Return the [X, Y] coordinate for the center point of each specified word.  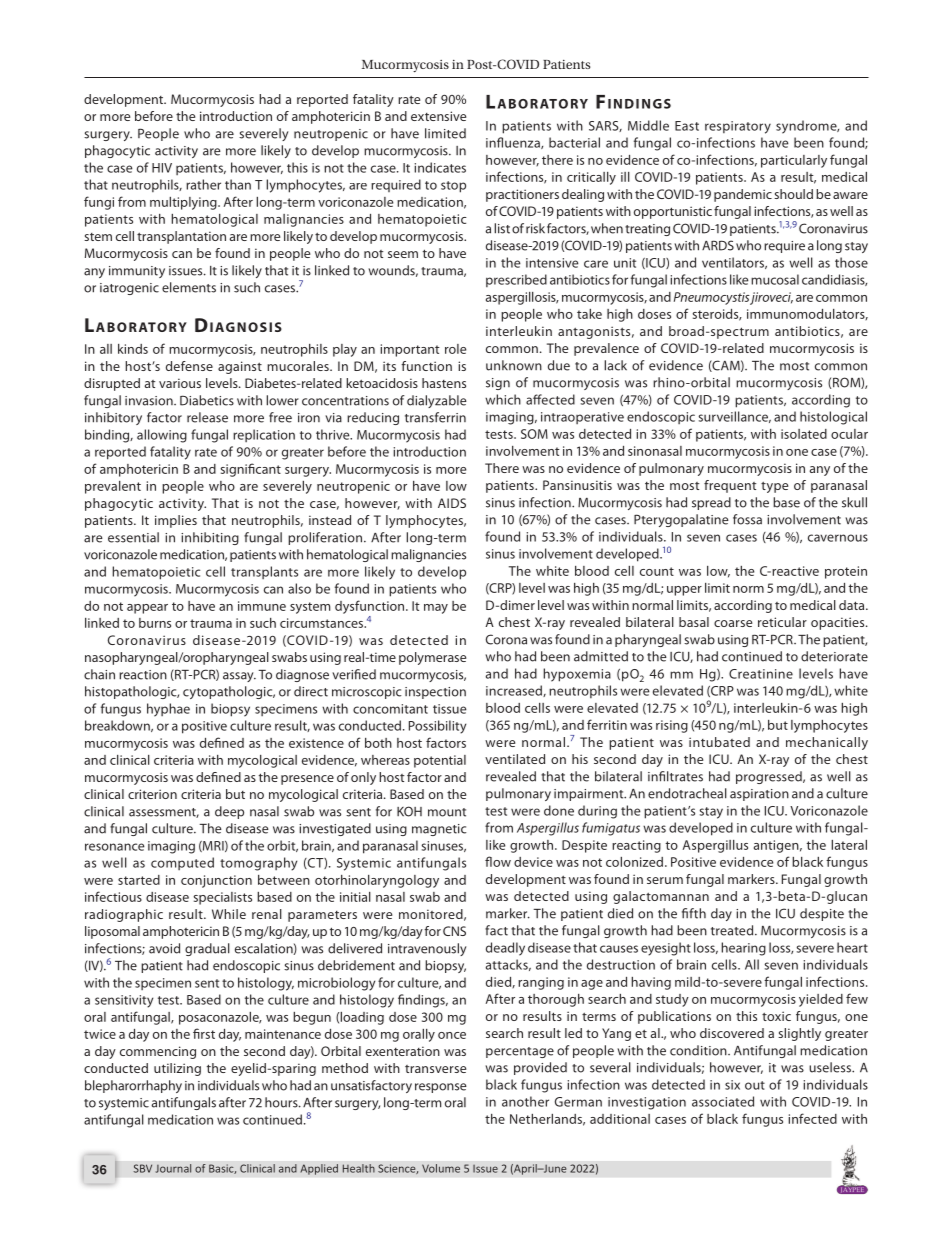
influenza [514, 143]
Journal [173, 1168]
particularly [794, 161]
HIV [162, 168]
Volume [441, 1168]
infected [812, 1118]
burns [155, 623]
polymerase [432, 658]
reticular [782, 622]
